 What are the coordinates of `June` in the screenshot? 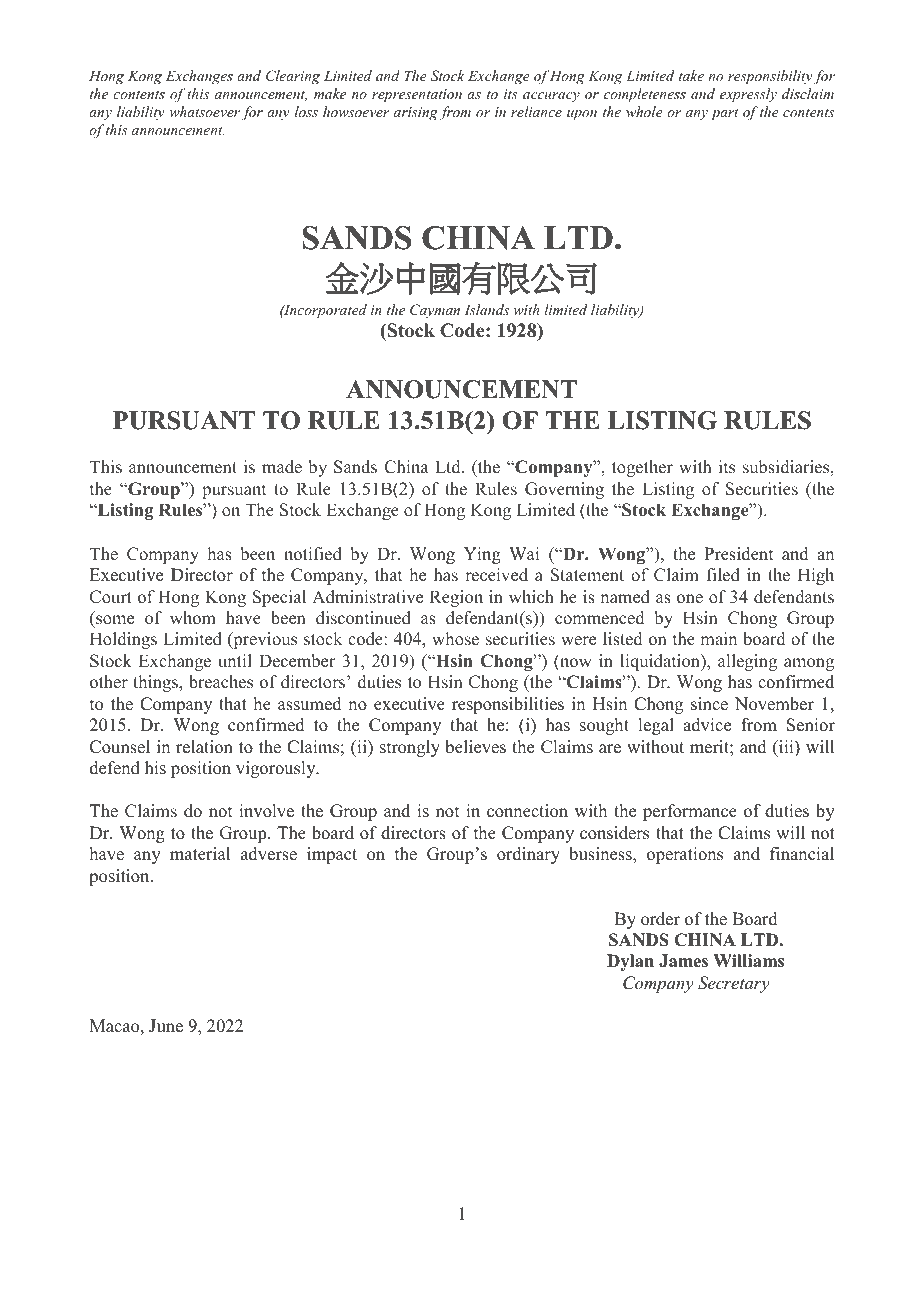 It's located at (166, 1026).
